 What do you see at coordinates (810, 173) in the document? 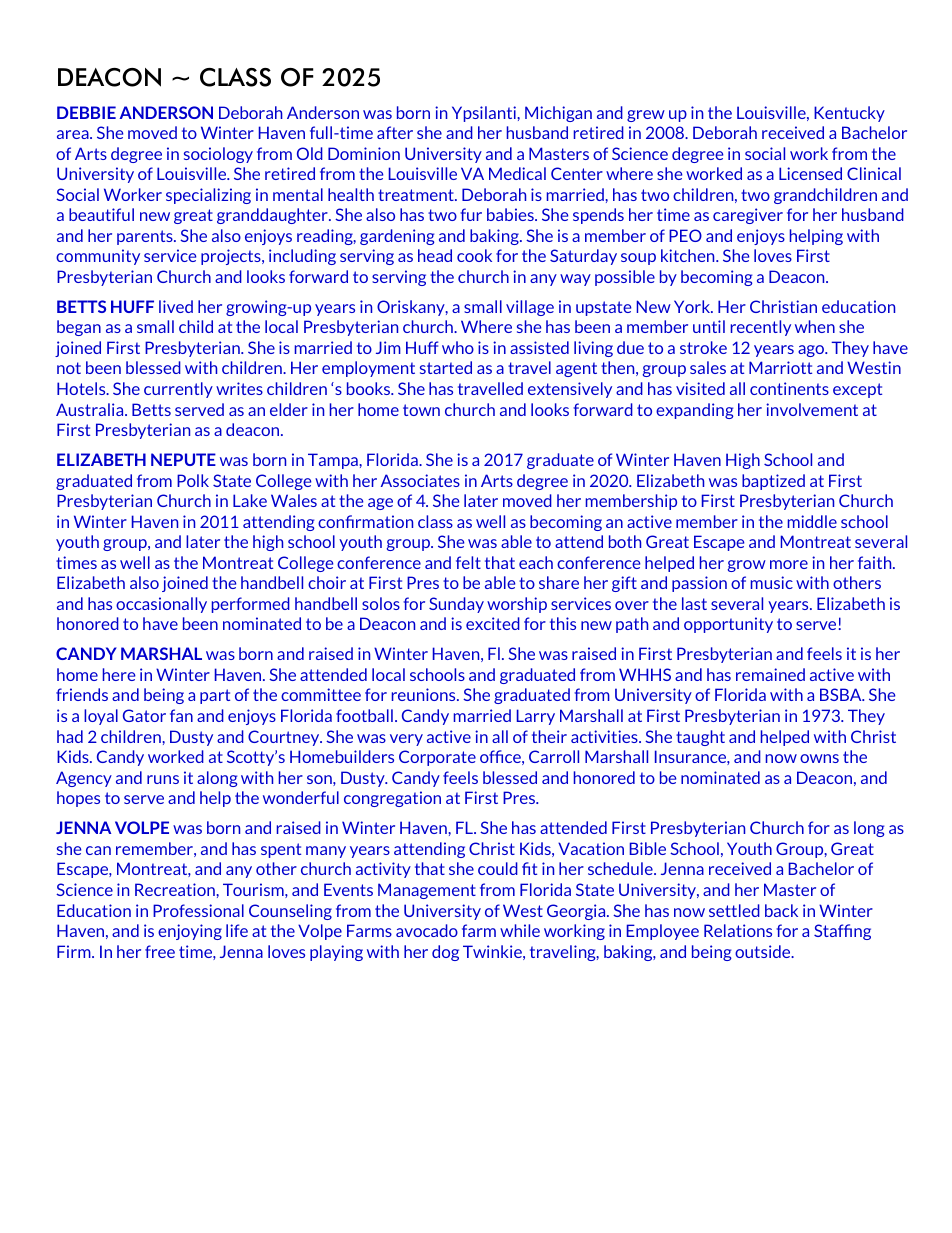
I see `Licensed` at bounding box center [810, 173].
